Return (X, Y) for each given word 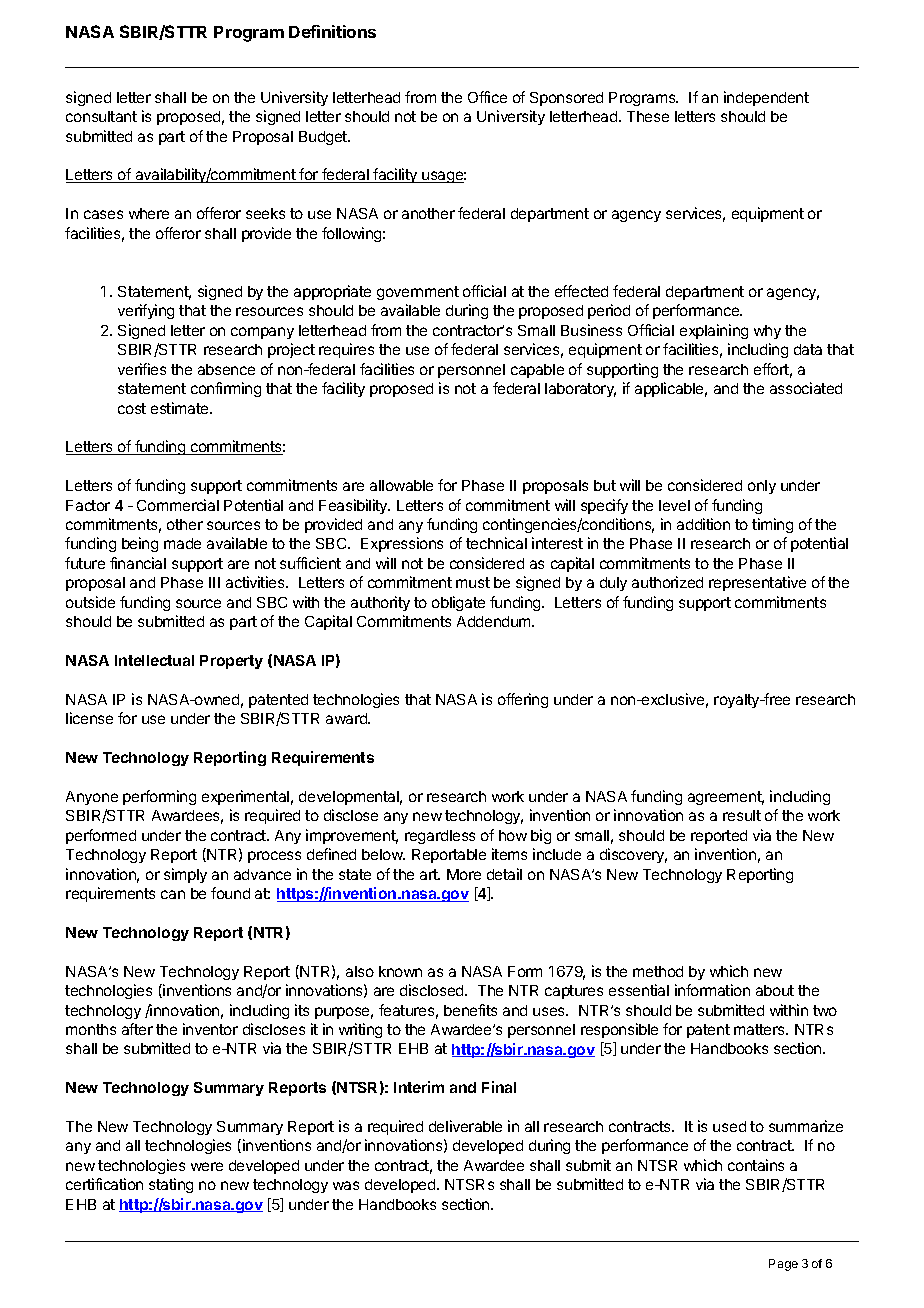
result (742, 815)
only (762, 487)
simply (185, 875)
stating (171, 1185)
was (346, 1185)
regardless (440, 837)
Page (783, 1265)
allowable (401, 485)
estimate (181, 408)
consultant (101, 116)
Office (487, 97)
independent (766, 98)
